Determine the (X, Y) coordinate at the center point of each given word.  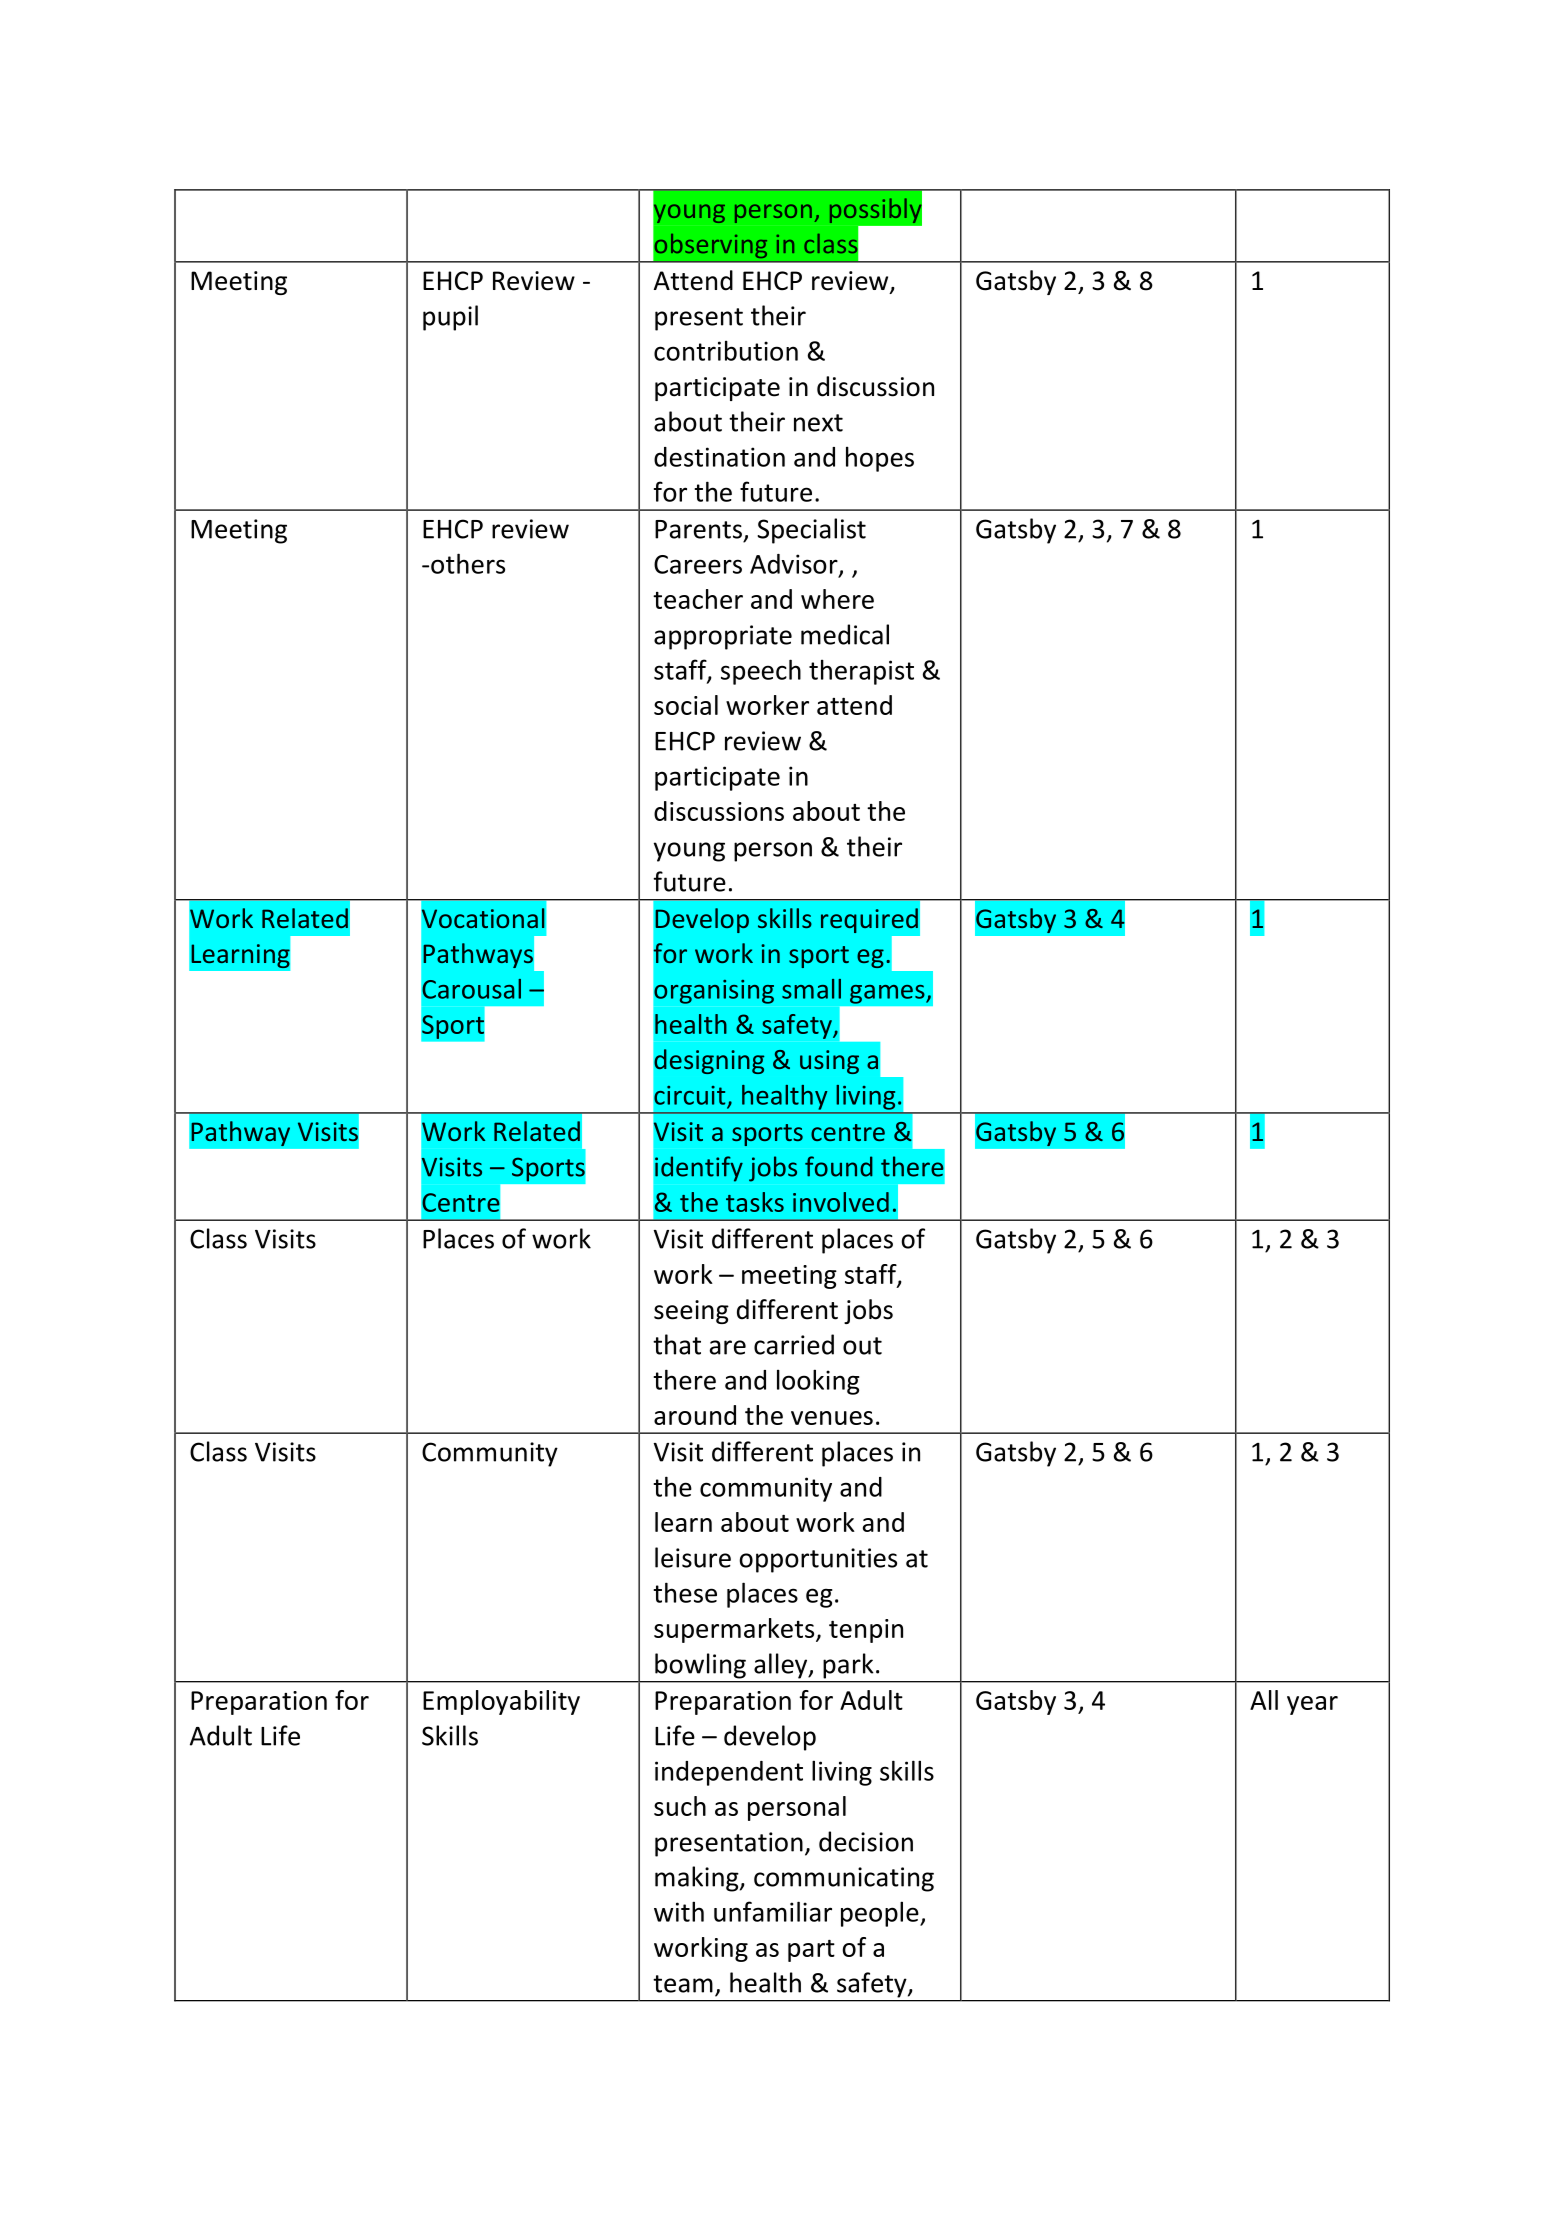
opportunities (818, 1560)
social (686, 705)
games (888, 994)
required (869, 920)
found (839, 1166)
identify (699, 1169)
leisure (693, 1557)
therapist (861, 672)
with (679, 1911)
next (818, 423)
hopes (880, 459)
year (1312, 1705)
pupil (450, 318)
